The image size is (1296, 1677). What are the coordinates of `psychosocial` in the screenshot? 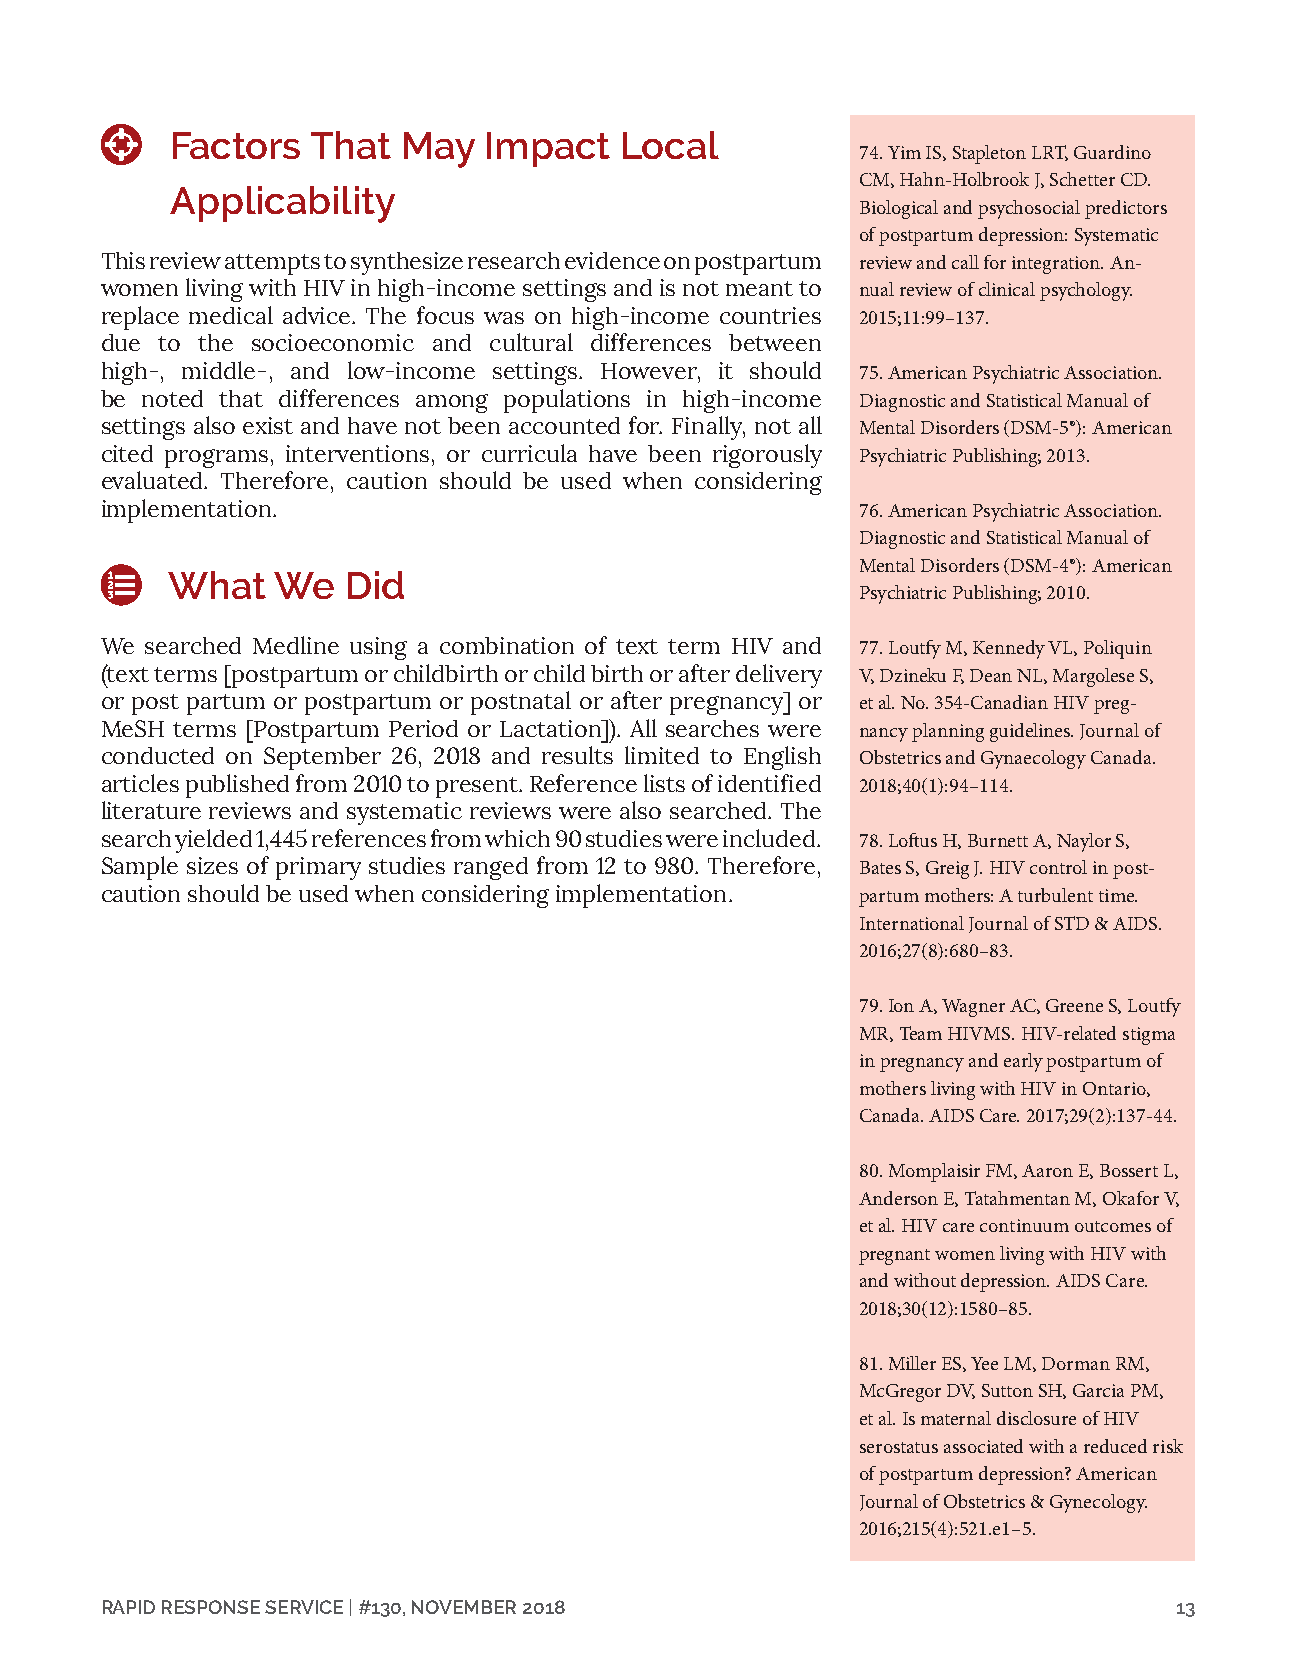 It's located at (1029, 209).
